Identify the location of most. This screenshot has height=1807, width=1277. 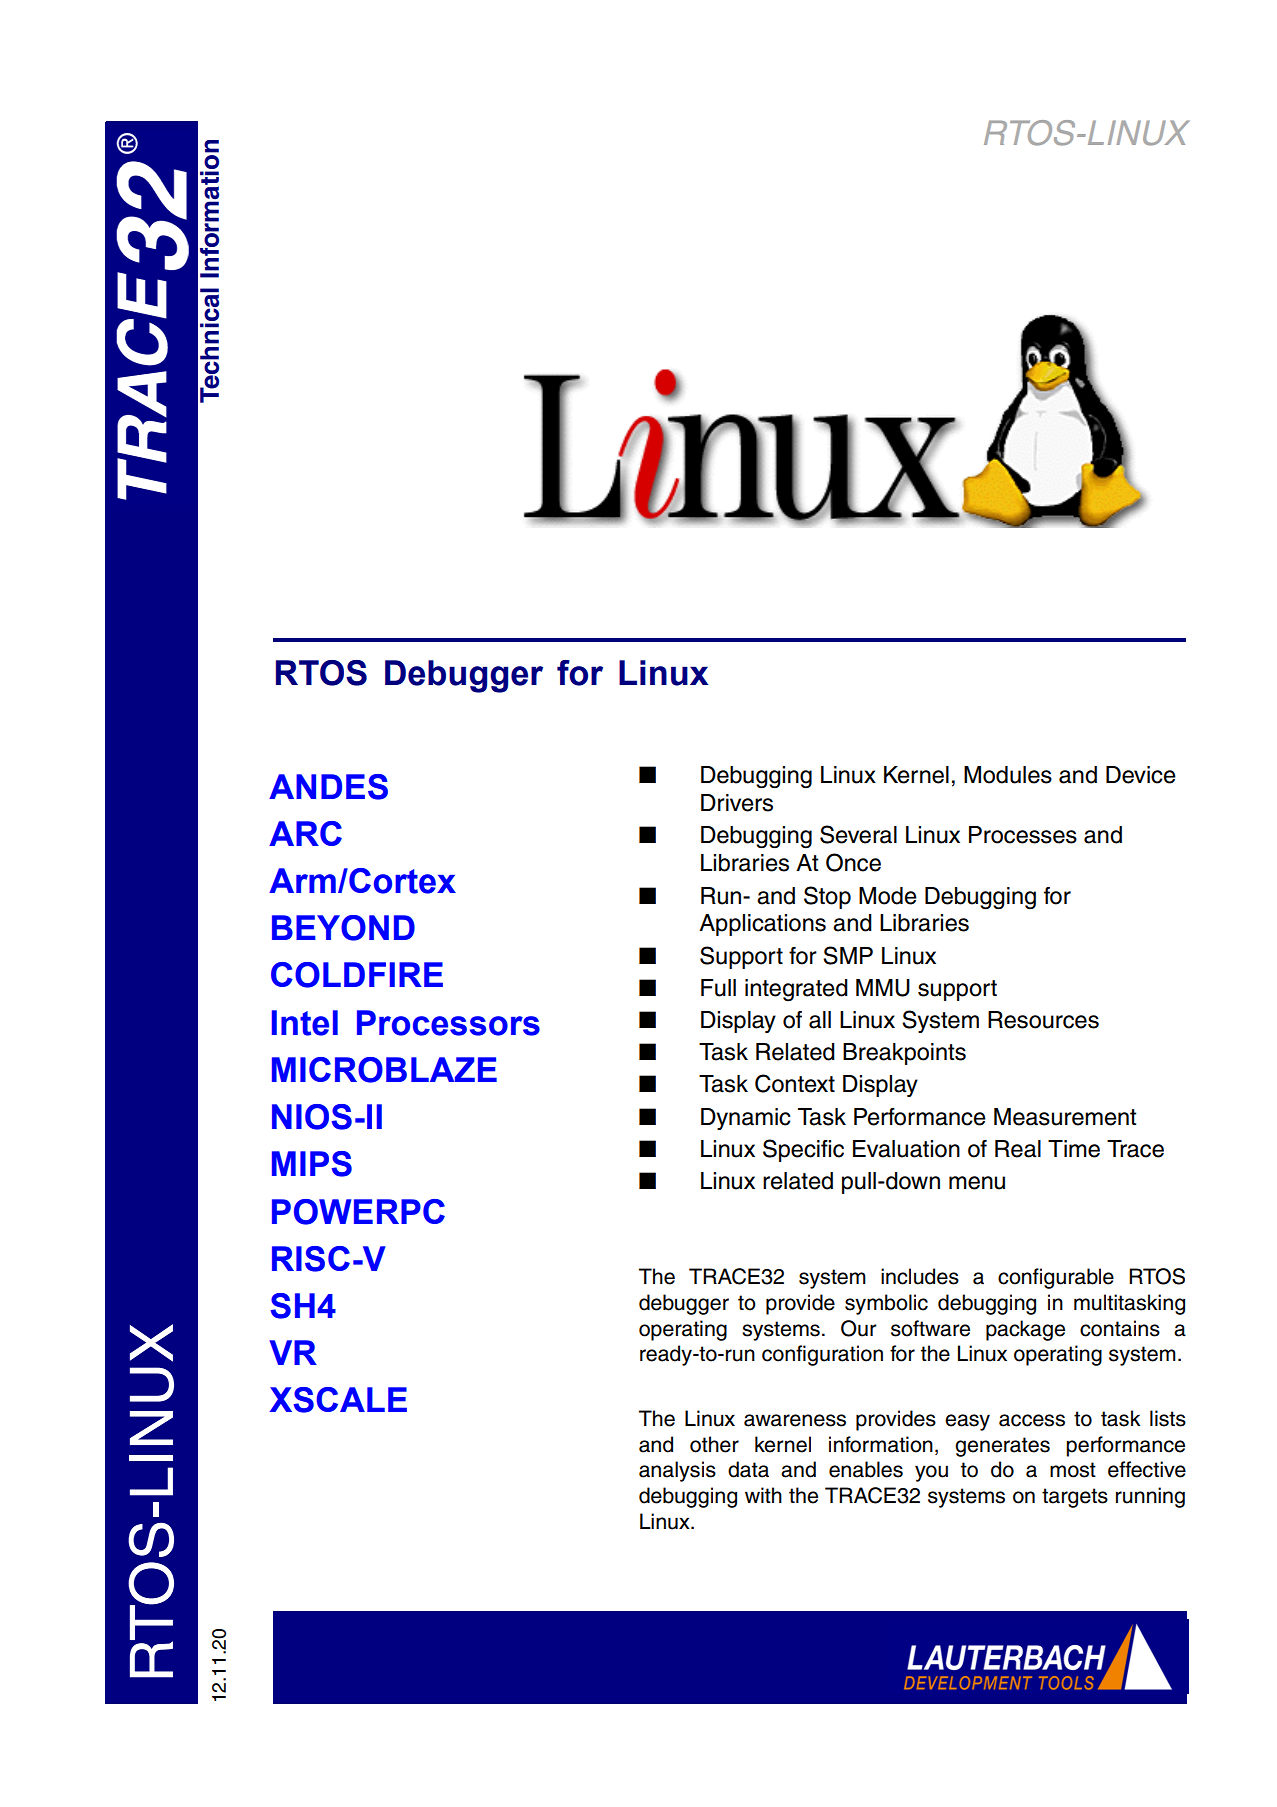
(1073, 1470).
